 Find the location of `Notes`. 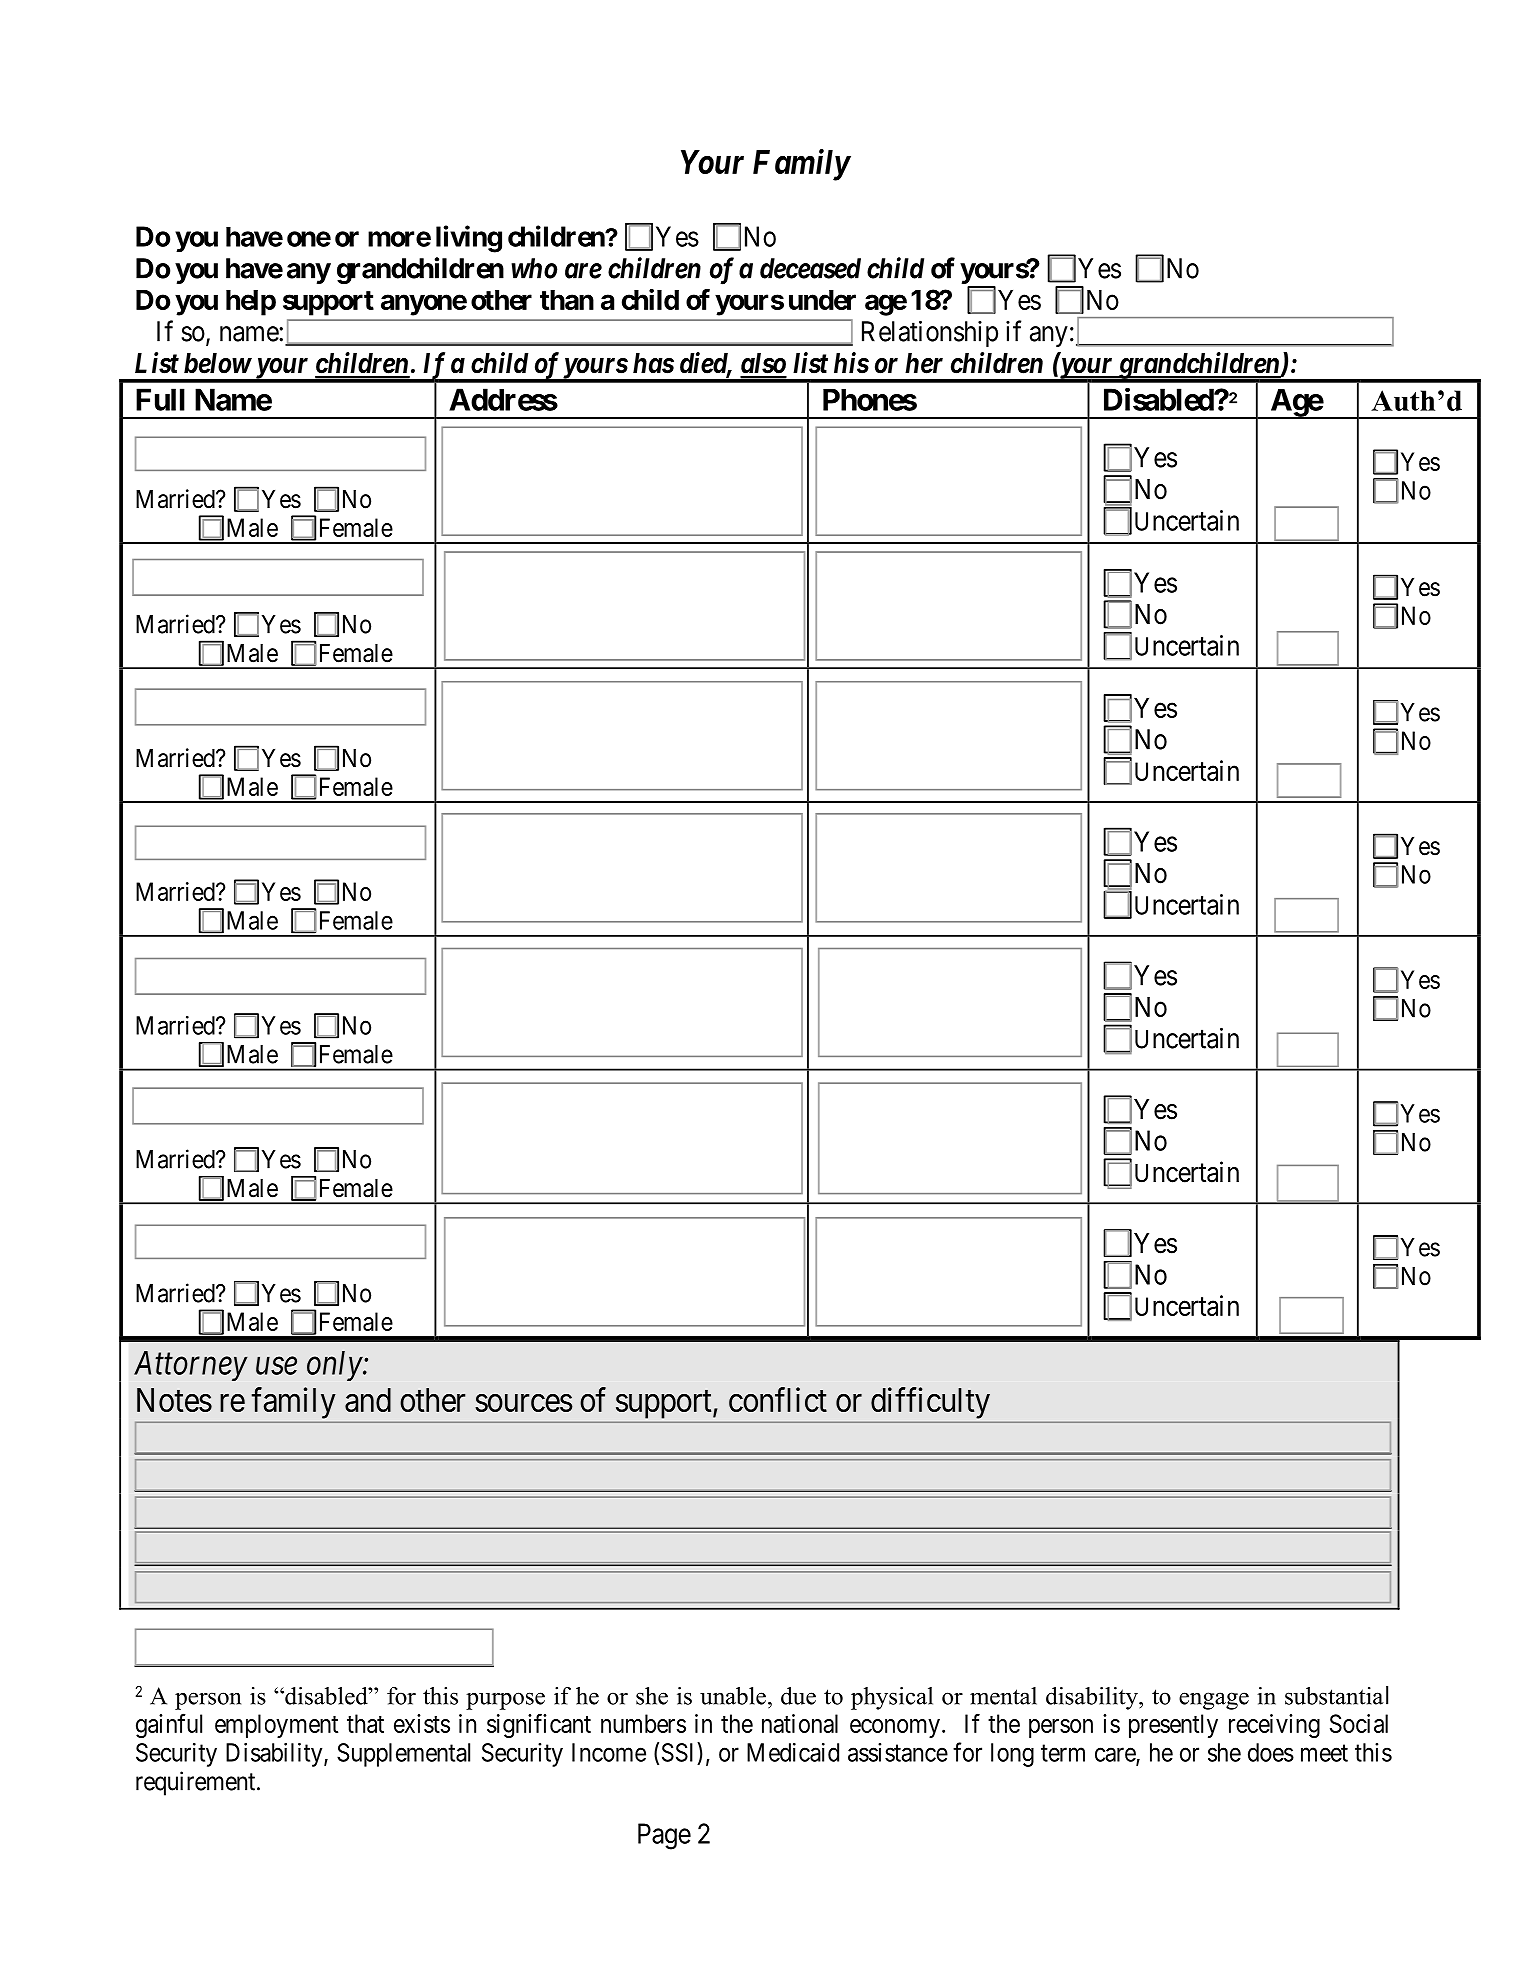

Notes is located at coordinates (174, 1400).
